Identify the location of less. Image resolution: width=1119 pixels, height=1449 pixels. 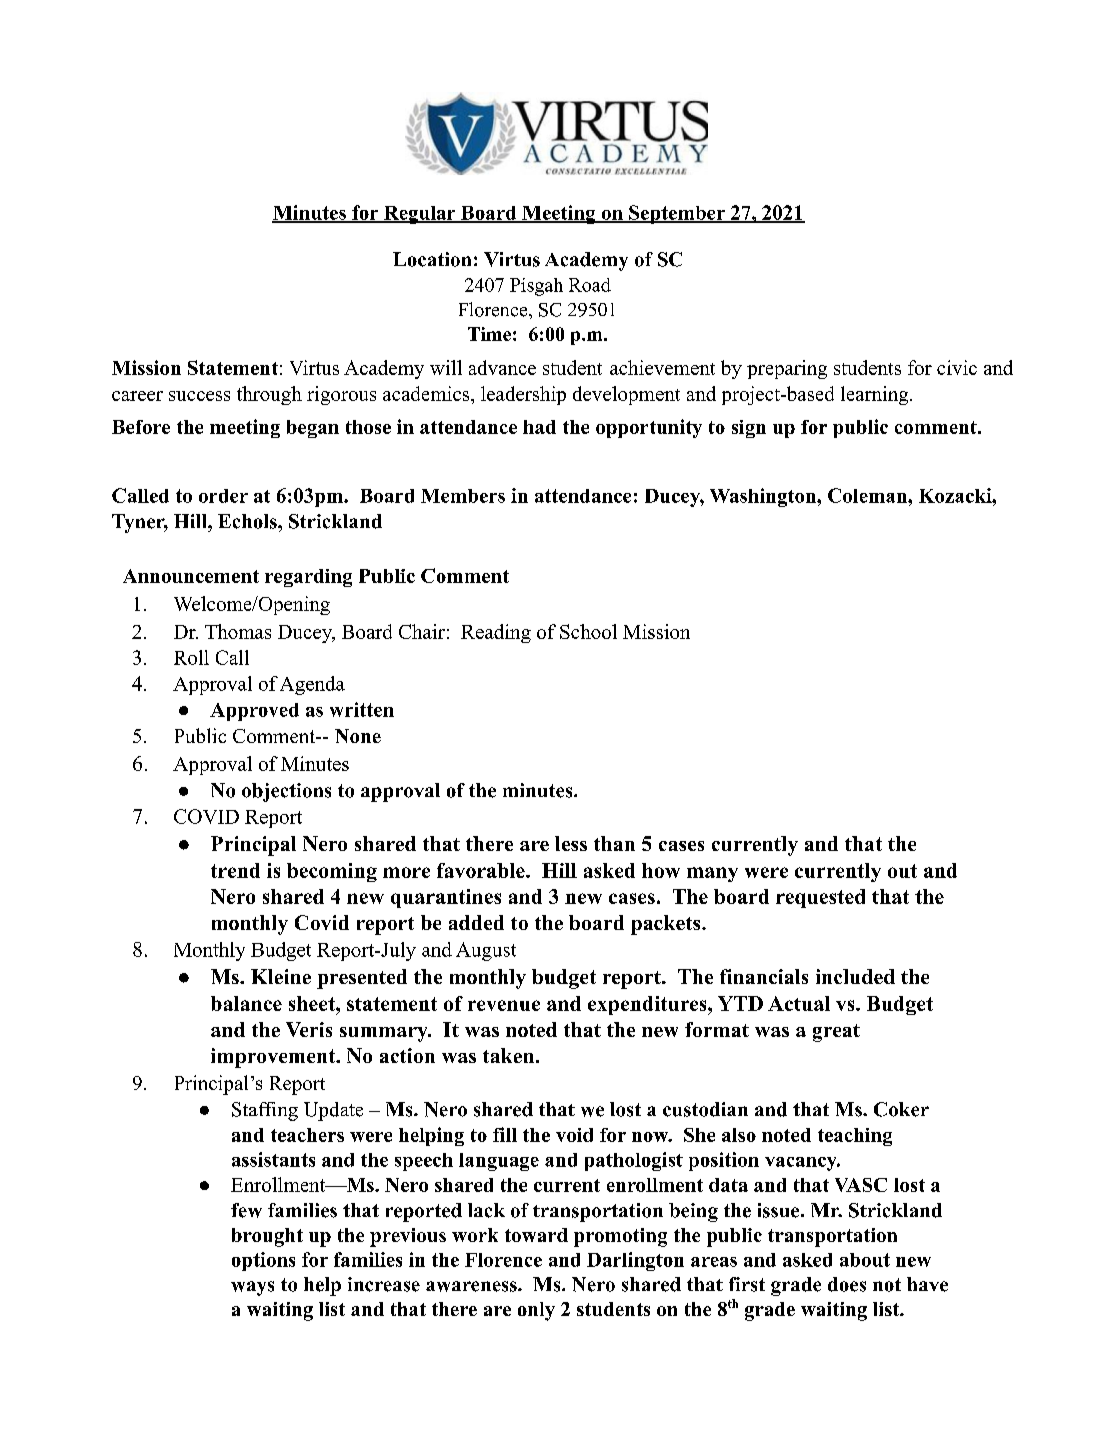
(571, 843).
